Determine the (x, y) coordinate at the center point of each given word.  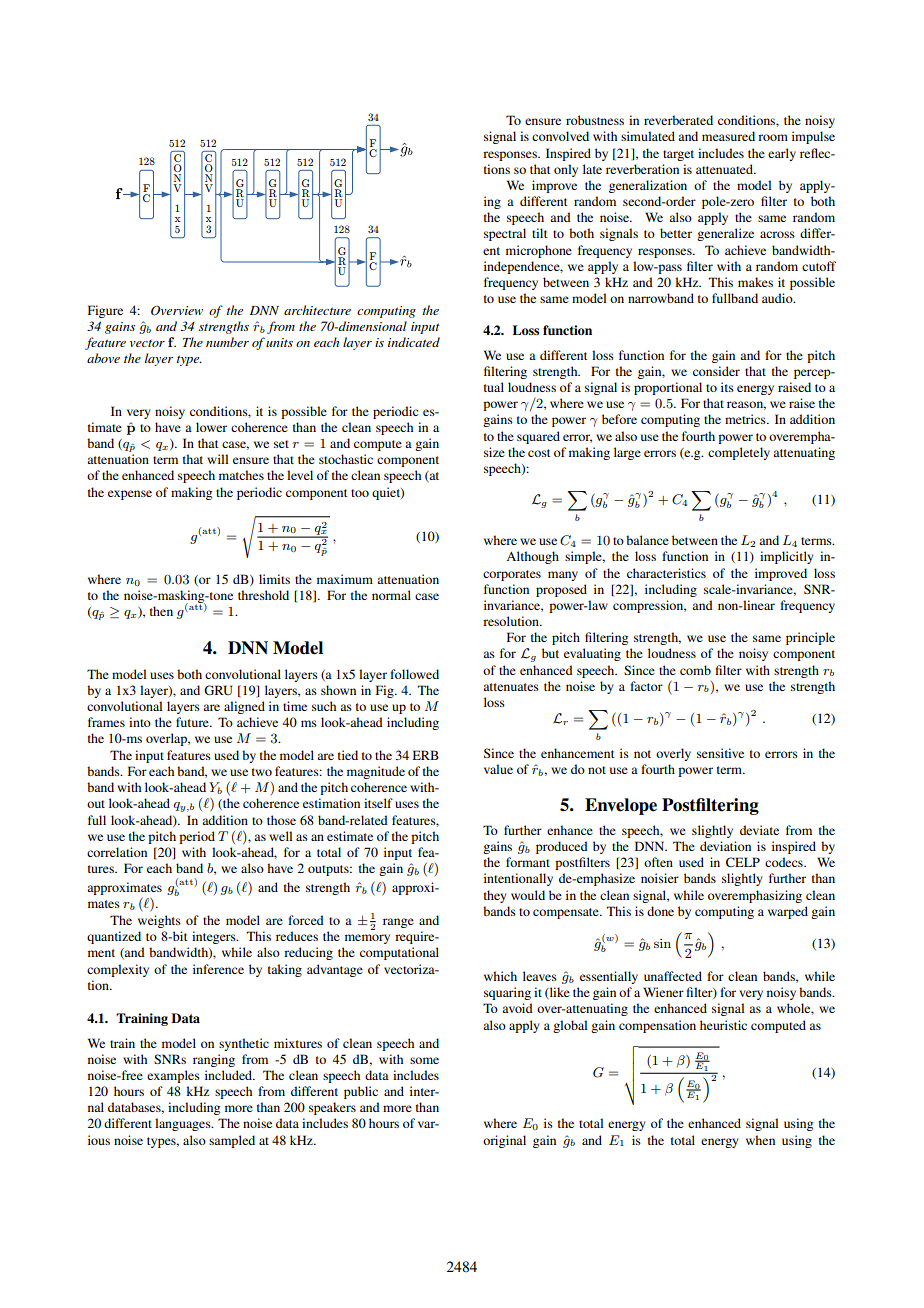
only (566, 170)
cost (539, 453)
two (262, 772)
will (217, 459)
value (498, 769)
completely (739, 453)
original (504, 1141)
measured (728, 136)
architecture (317, 310)
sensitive (720, 753)
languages (184, 1124)
